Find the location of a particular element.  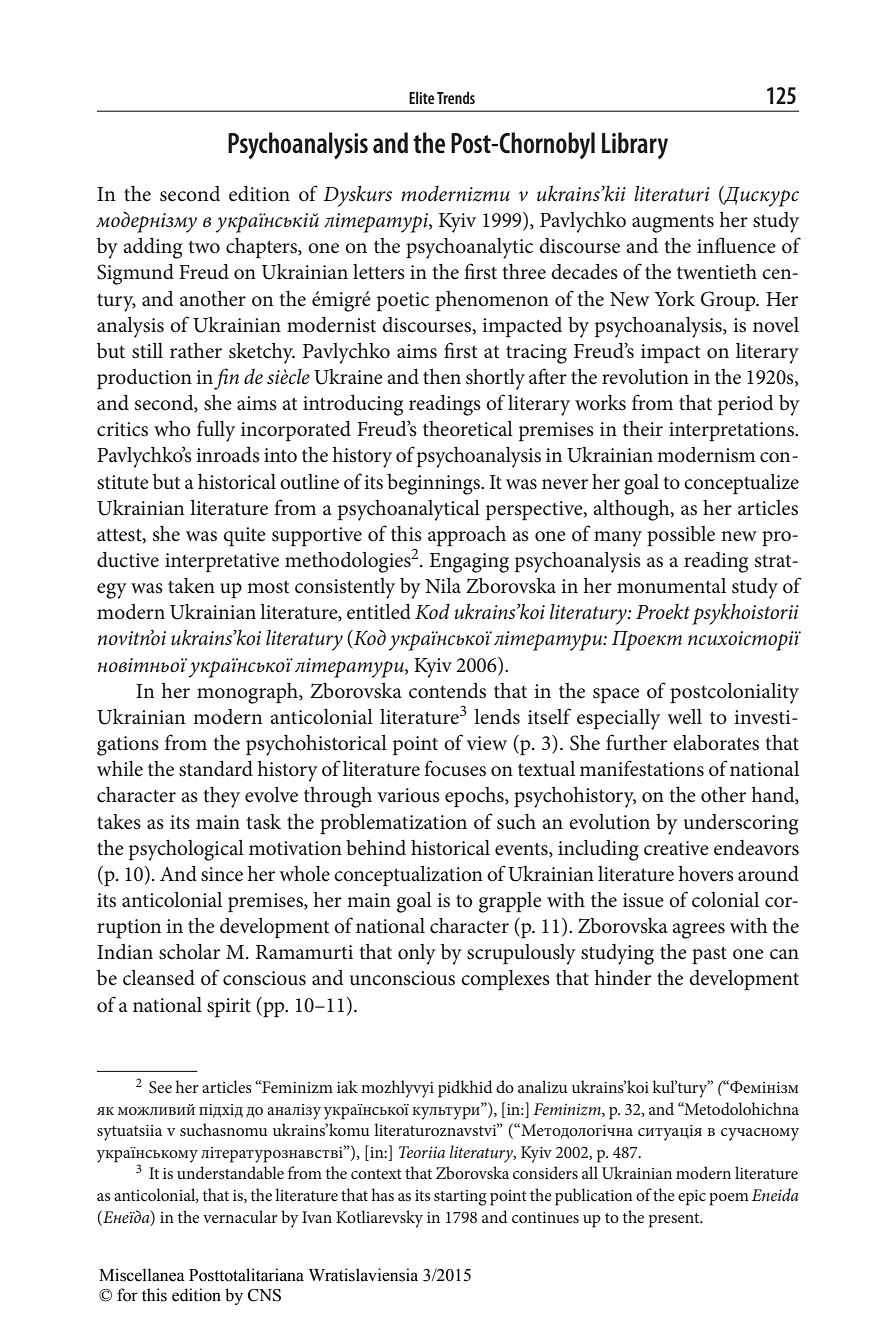

hovers is located at coordinates (706, 873).
